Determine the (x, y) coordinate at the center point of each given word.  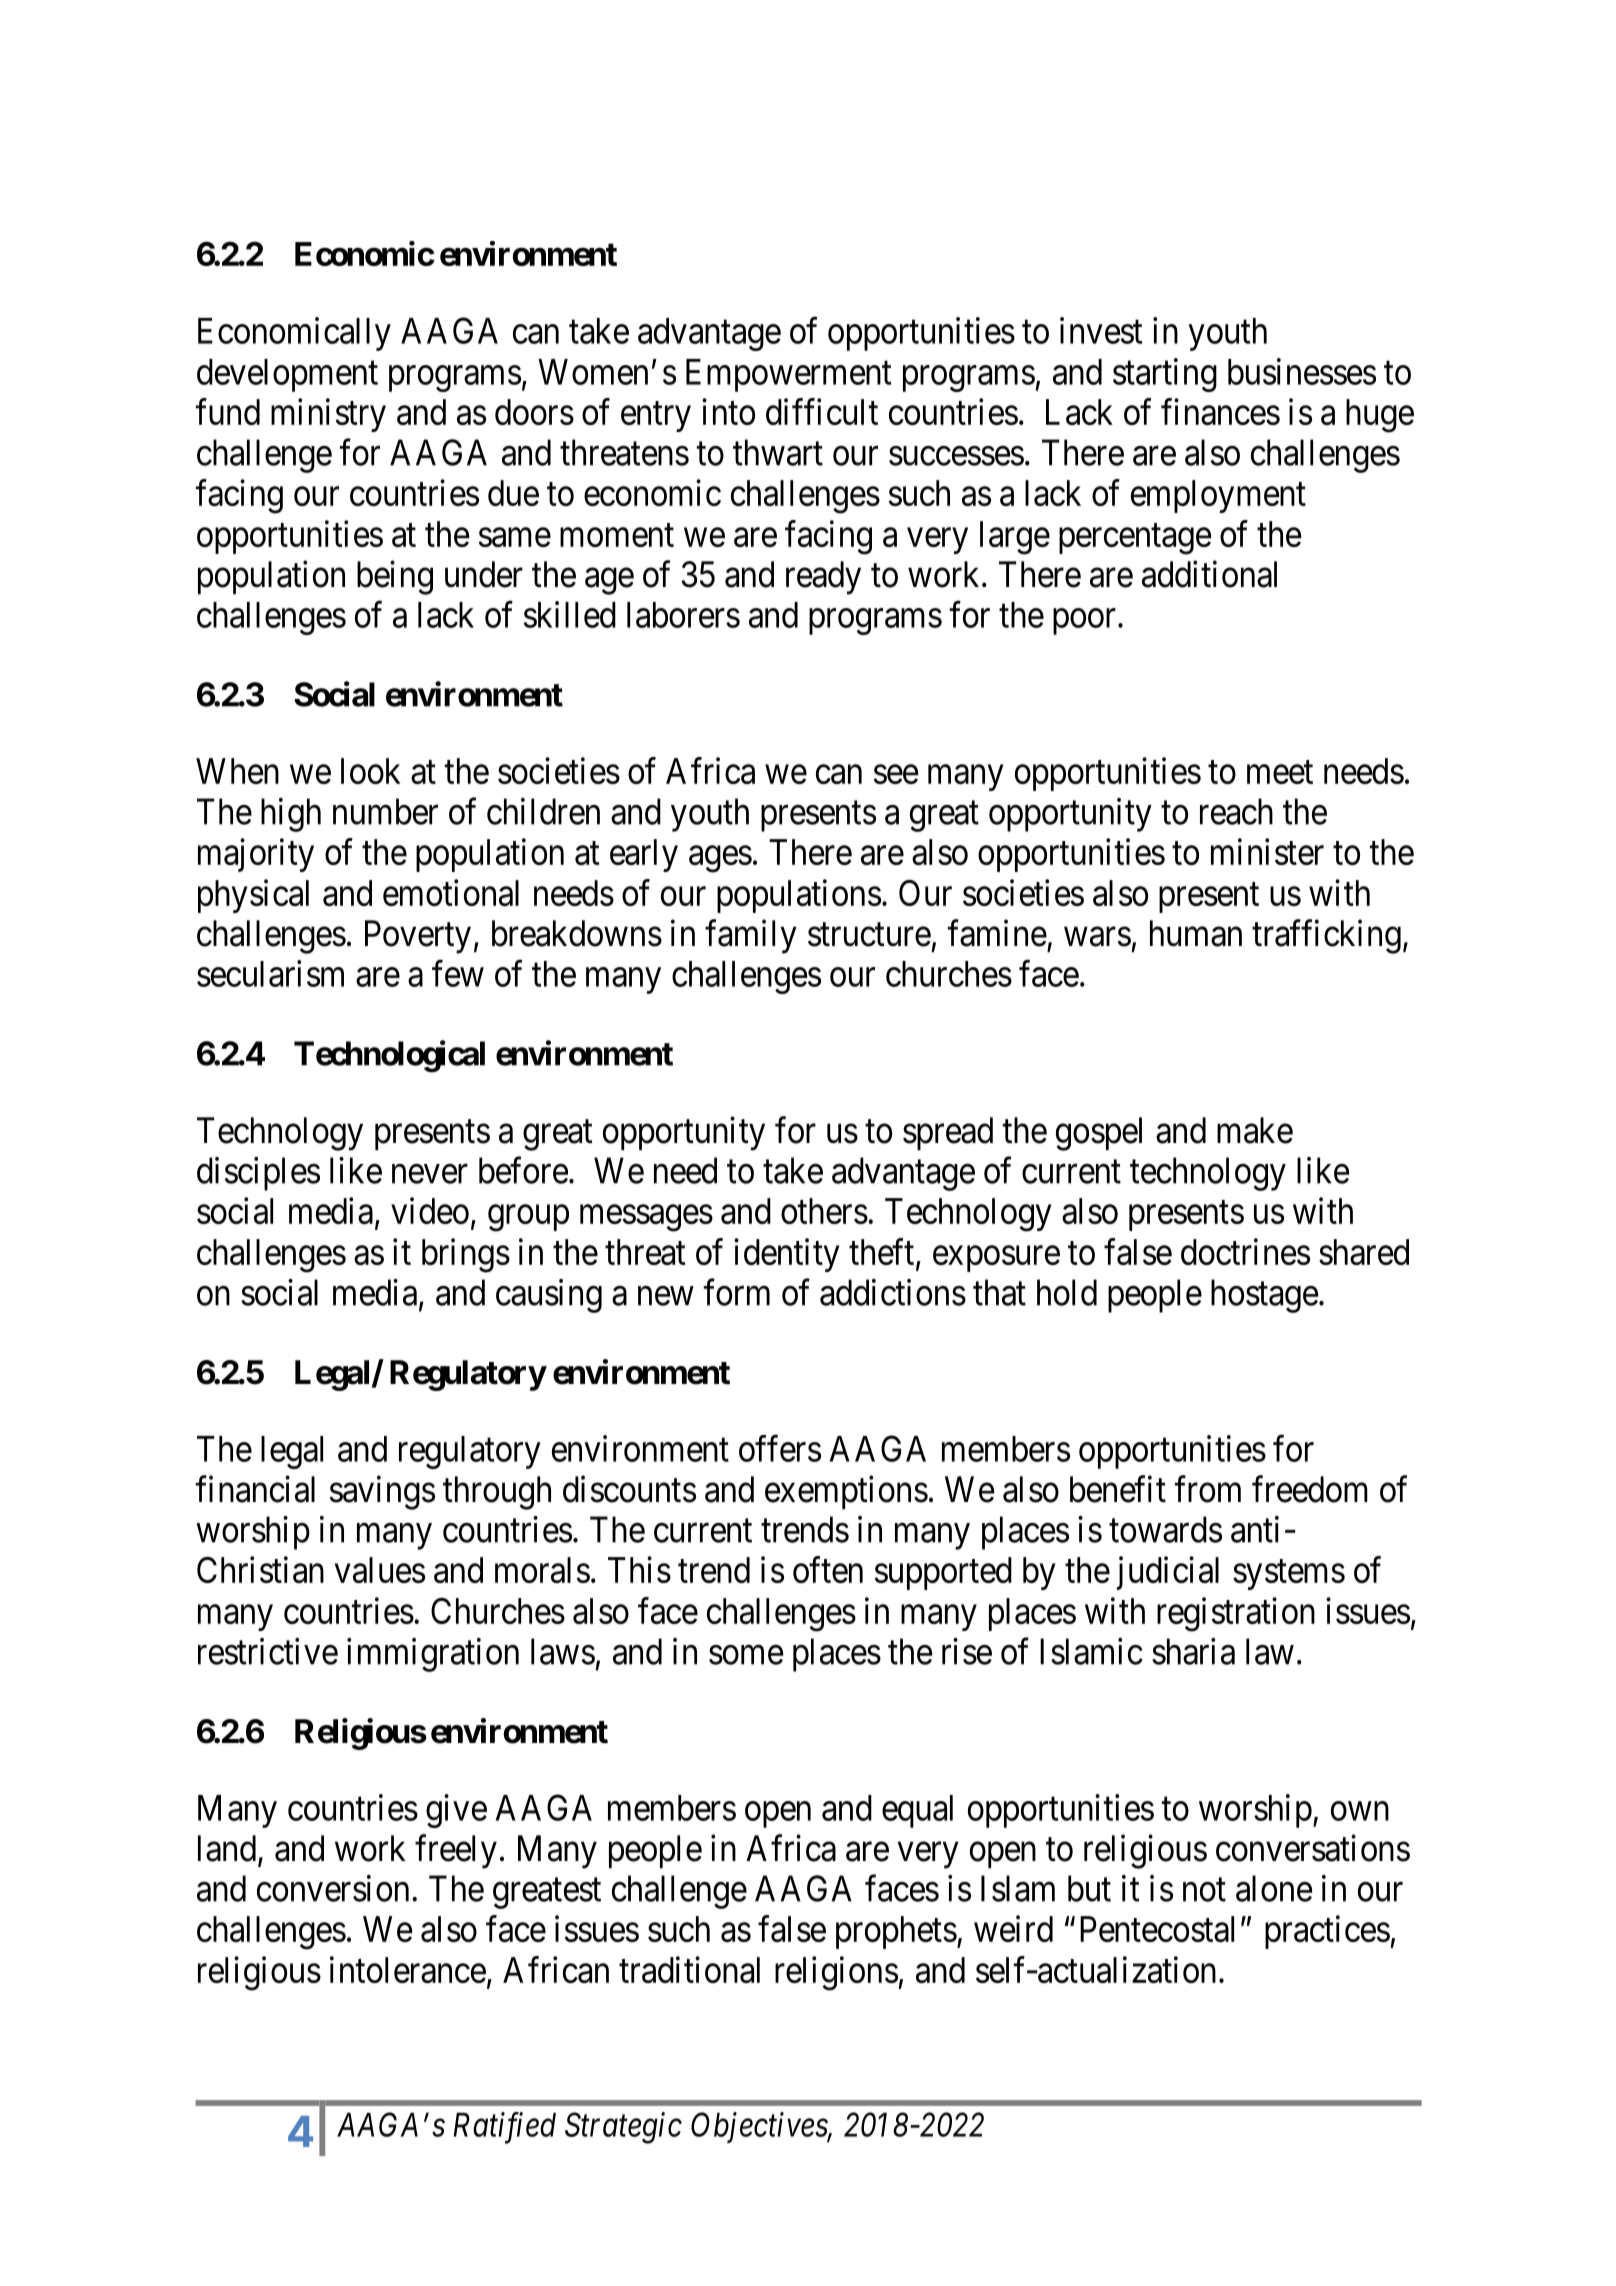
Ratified (504, 2128)
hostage (1265, 1296)
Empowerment (788, 375)
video (430, 1210)
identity (786, 1255)
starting (1165, 375)
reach (1236, 811)
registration (1236, 1614)
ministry (328, 415)
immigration (433, 1655)
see (896, 774)
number (385, 811)
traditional (689, 1969)
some (746, 1655)
